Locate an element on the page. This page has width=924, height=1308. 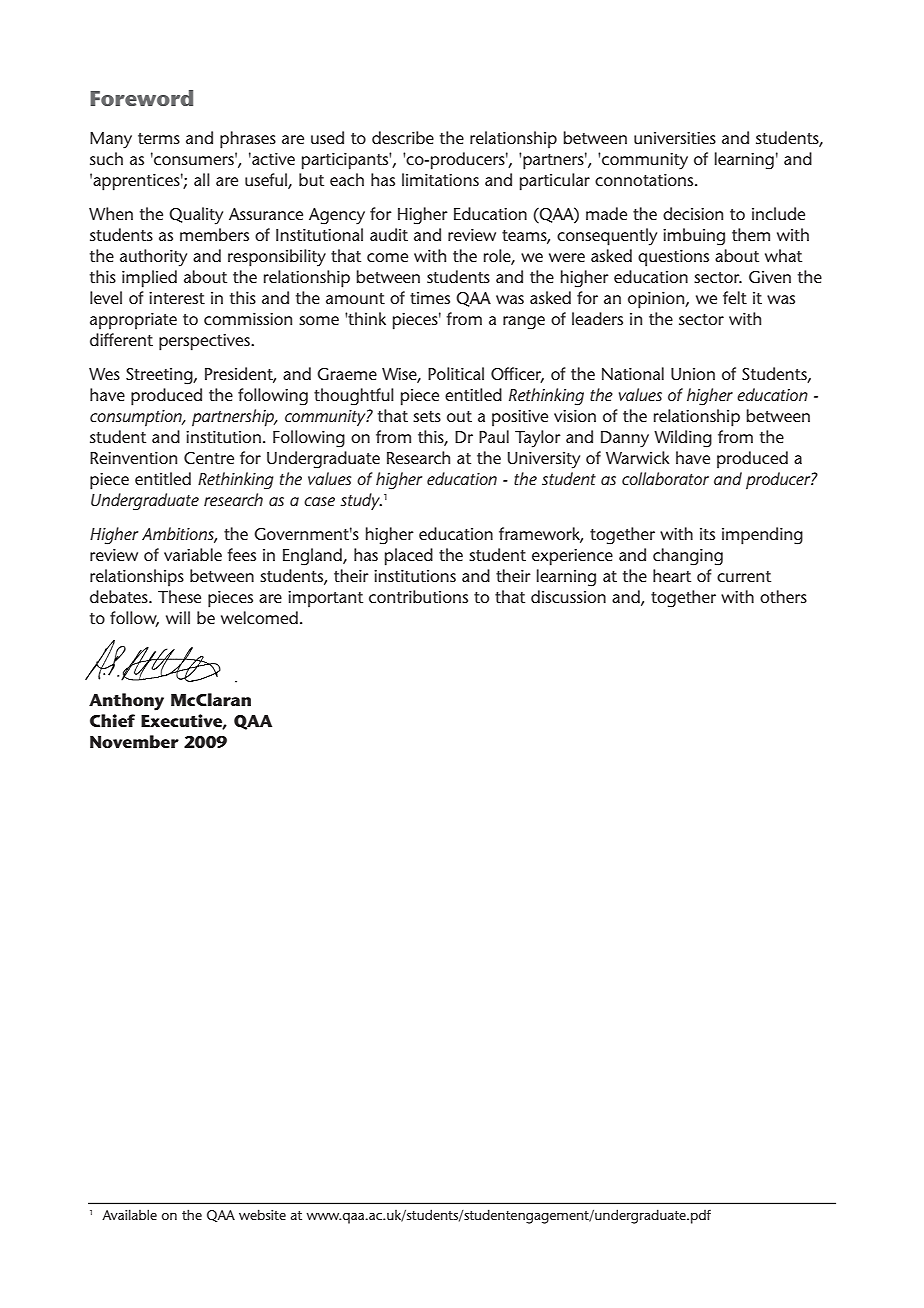
universities is located at coordinates (675, 138).
